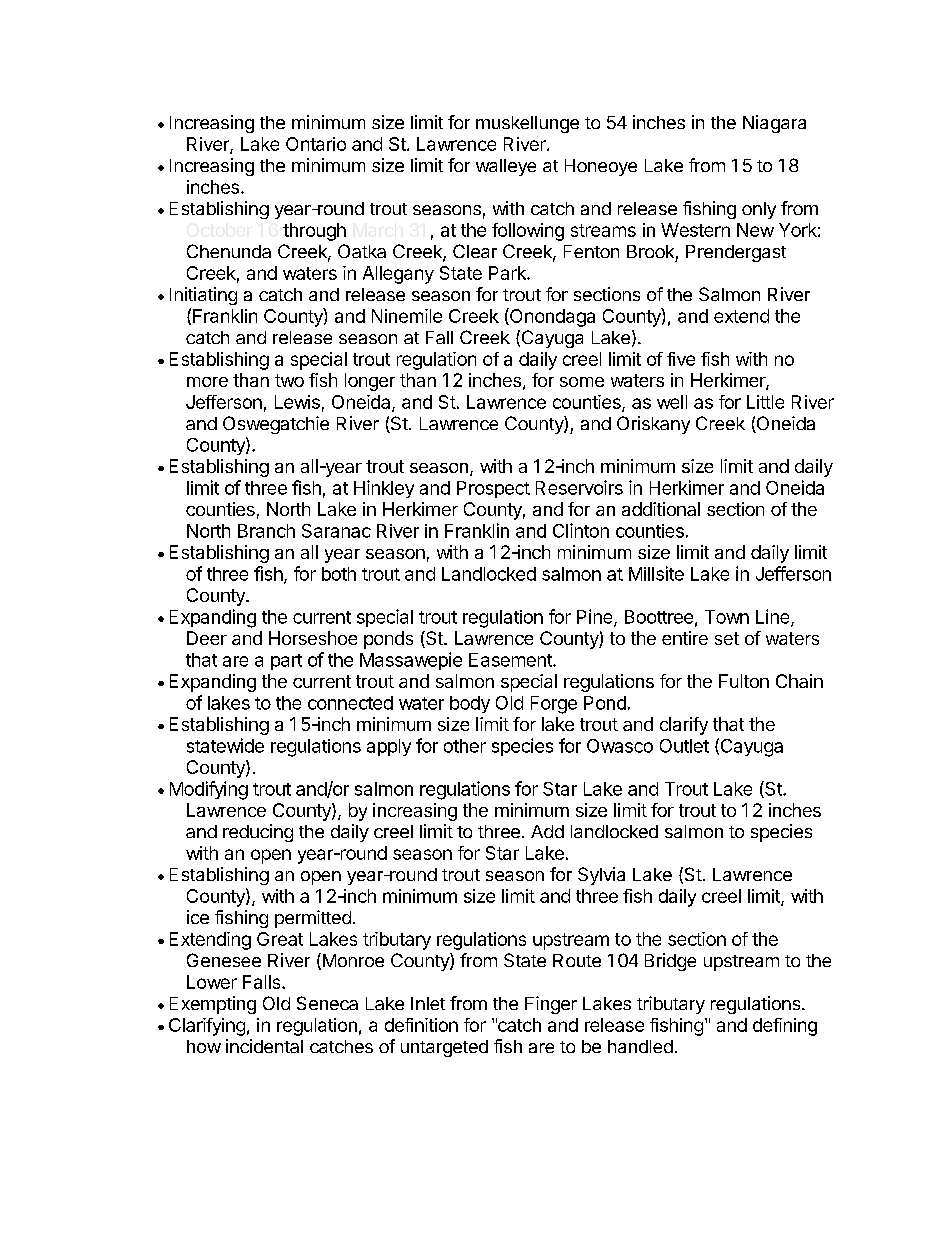 Image resolution: width=952 pixels, height=1233 pixels. I want to click on Prospect, so click(493, 489).
